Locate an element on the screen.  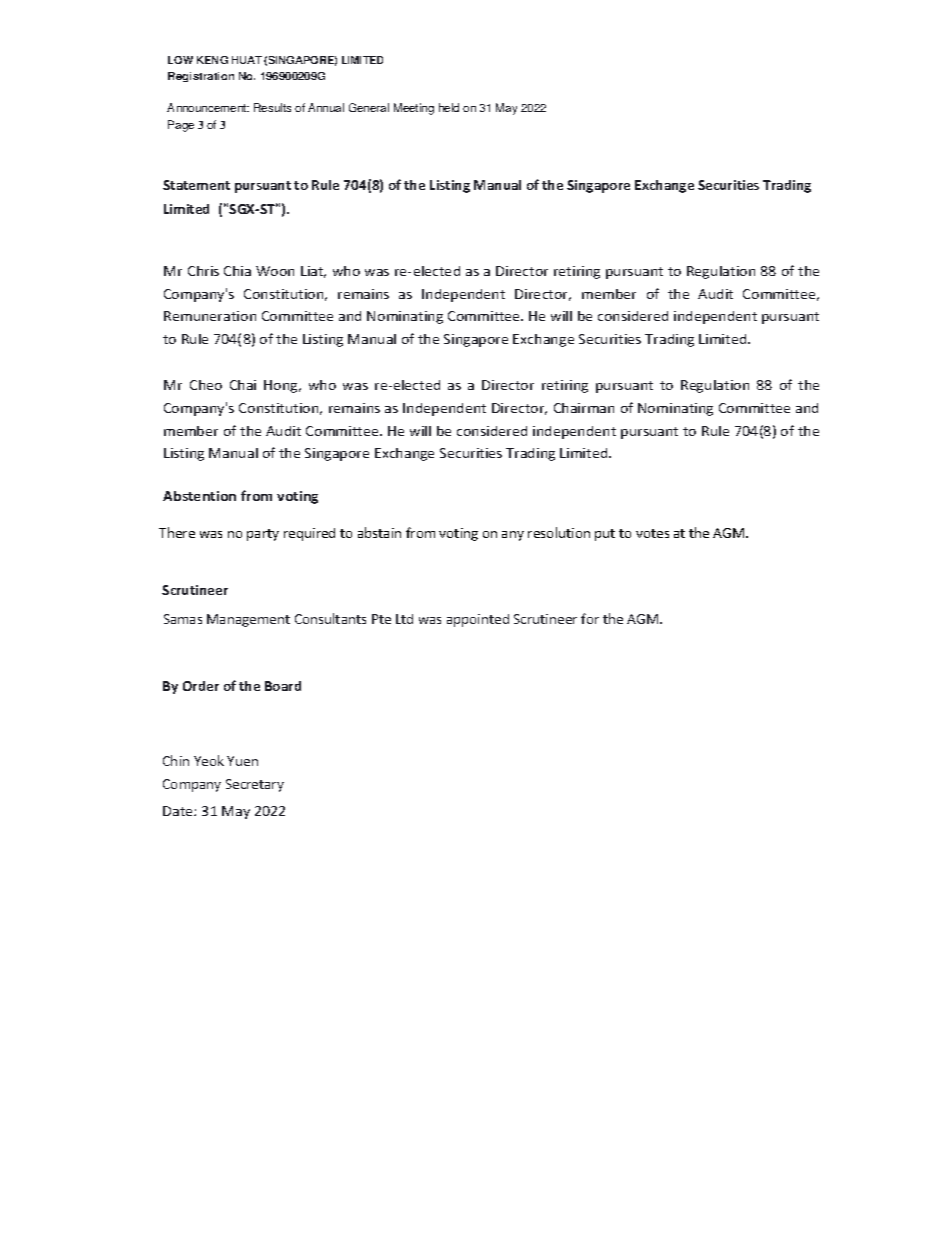
Meeting is located at coordinates (414, 109).
